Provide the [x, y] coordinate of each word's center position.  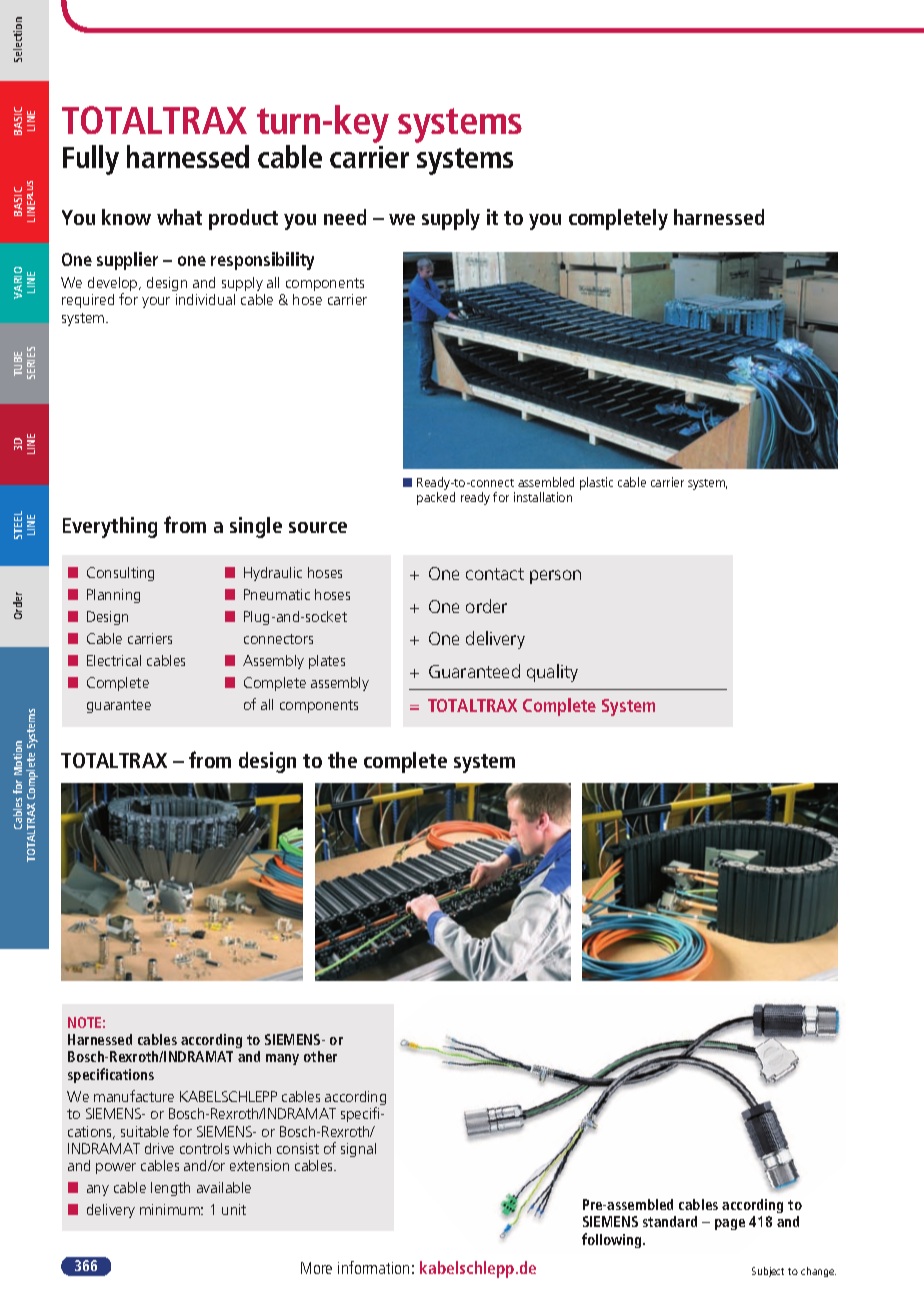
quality [552, 673]
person [555, 577]
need [345, 217]
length [170, 1189]
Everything [110, 527]
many [282, 1059]
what [179, 217]
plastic [596, 483]
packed [436, 498]
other [320, 1056]
